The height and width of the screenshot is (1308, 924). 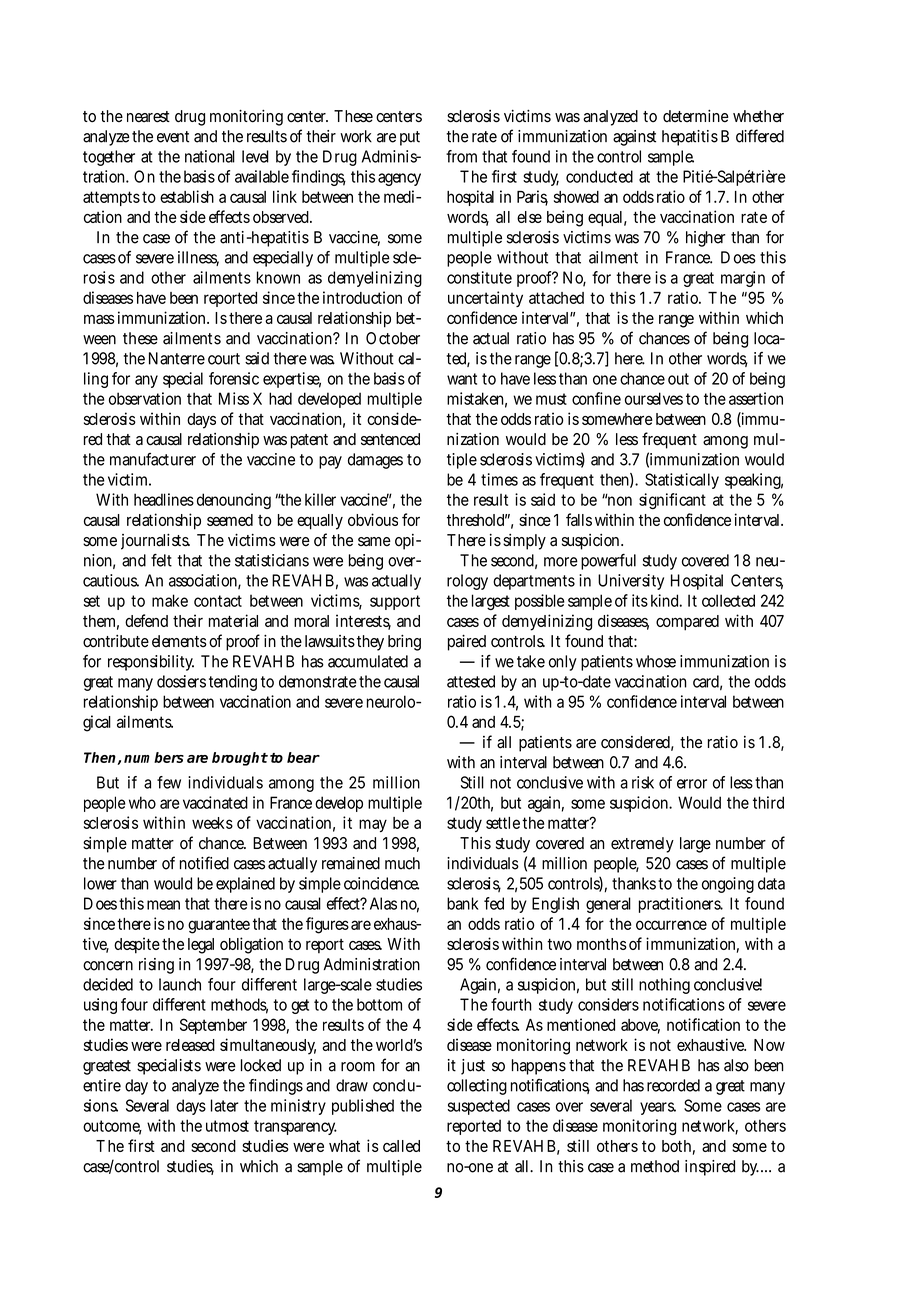 What do you see at coordinates (687, 623) in the screenshot?
I see `compared` at bounding box center [687, 623].
